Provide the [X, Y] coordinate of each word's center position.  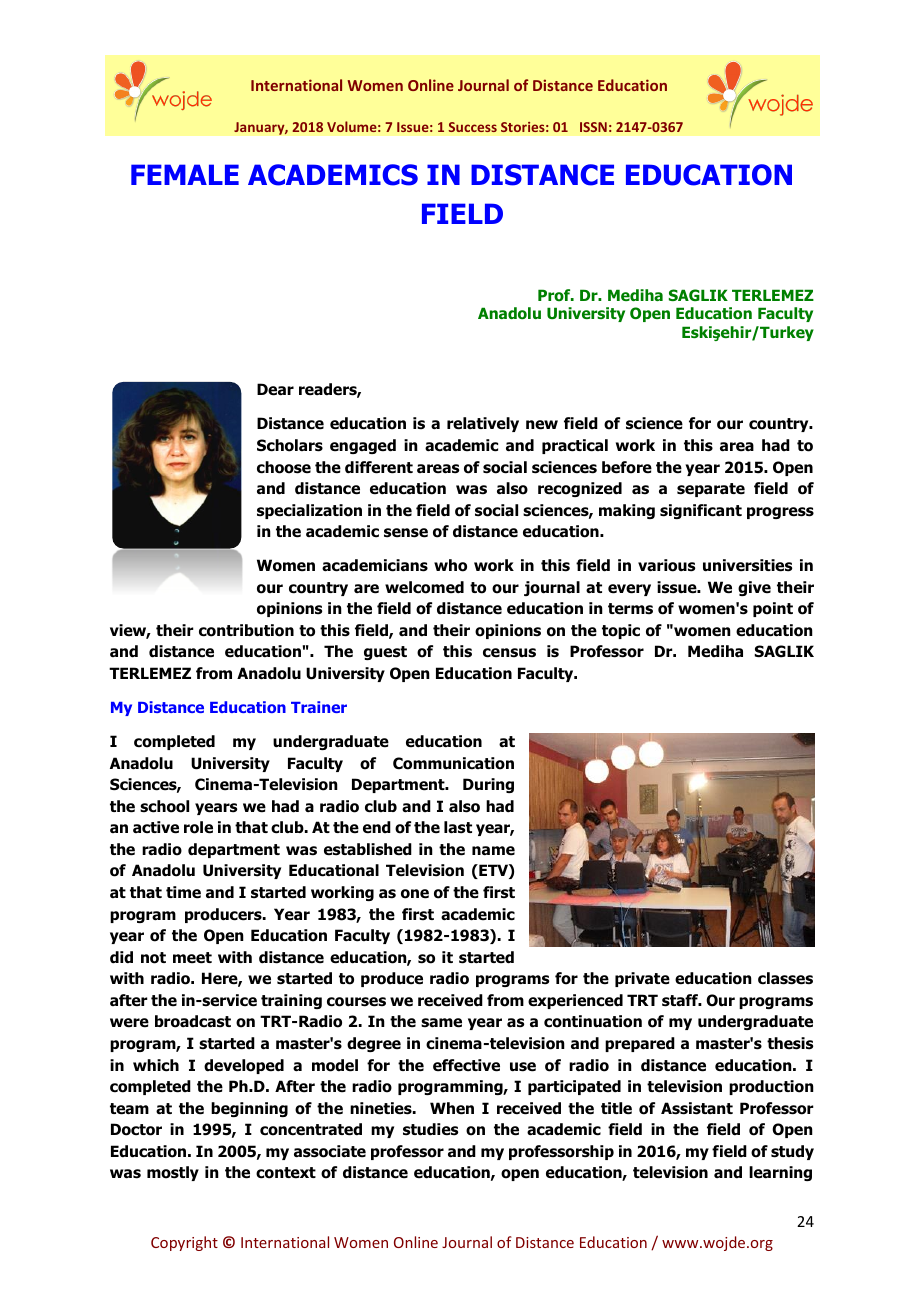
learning [780, 1173]
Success [473, 127]
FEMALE [185, 174]
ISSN [593, 127]
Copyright [184, 1243]
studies [430, 1129]
